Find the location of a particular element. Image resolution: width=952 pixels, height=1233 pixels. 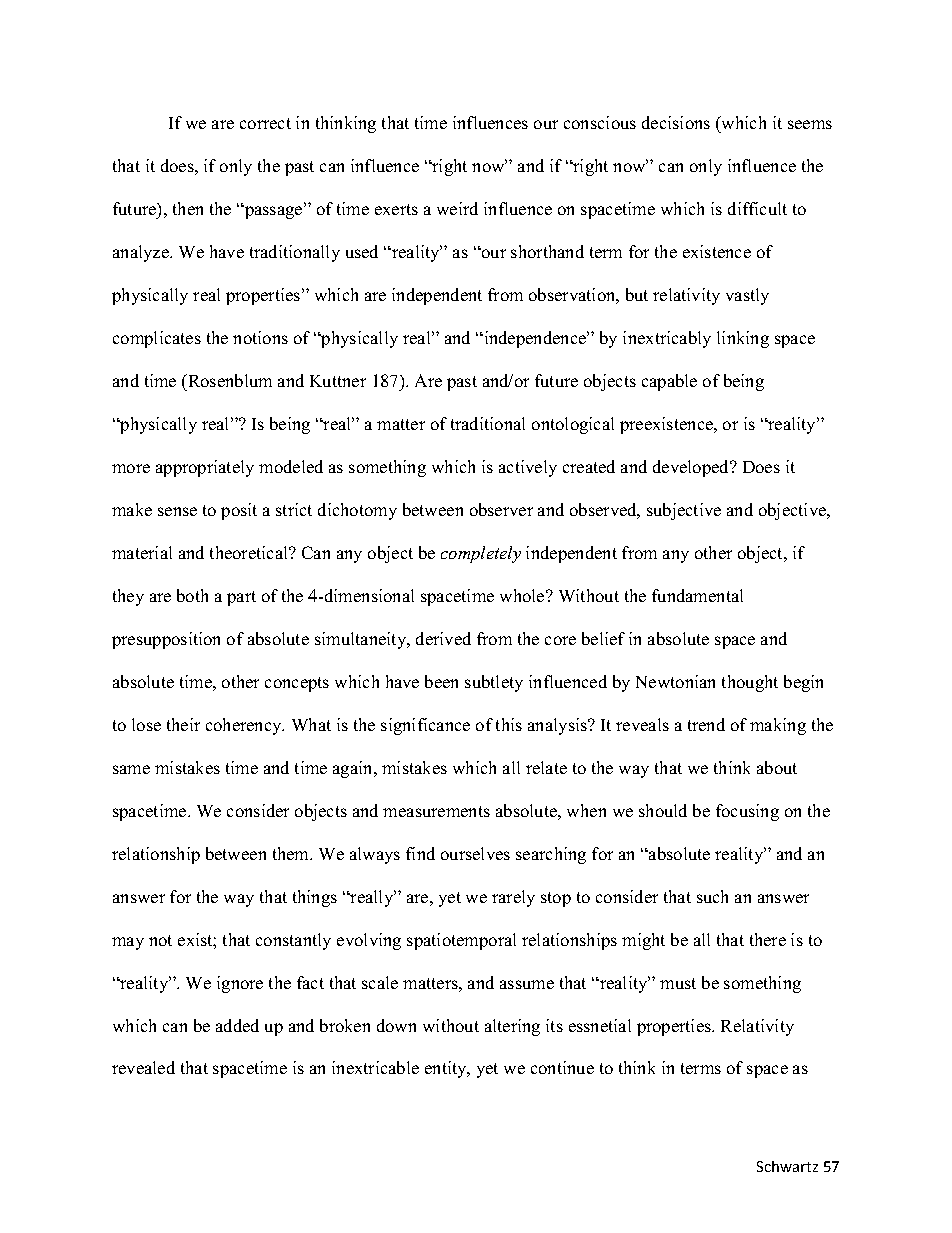

weird is located at coordinates (457, 208).
